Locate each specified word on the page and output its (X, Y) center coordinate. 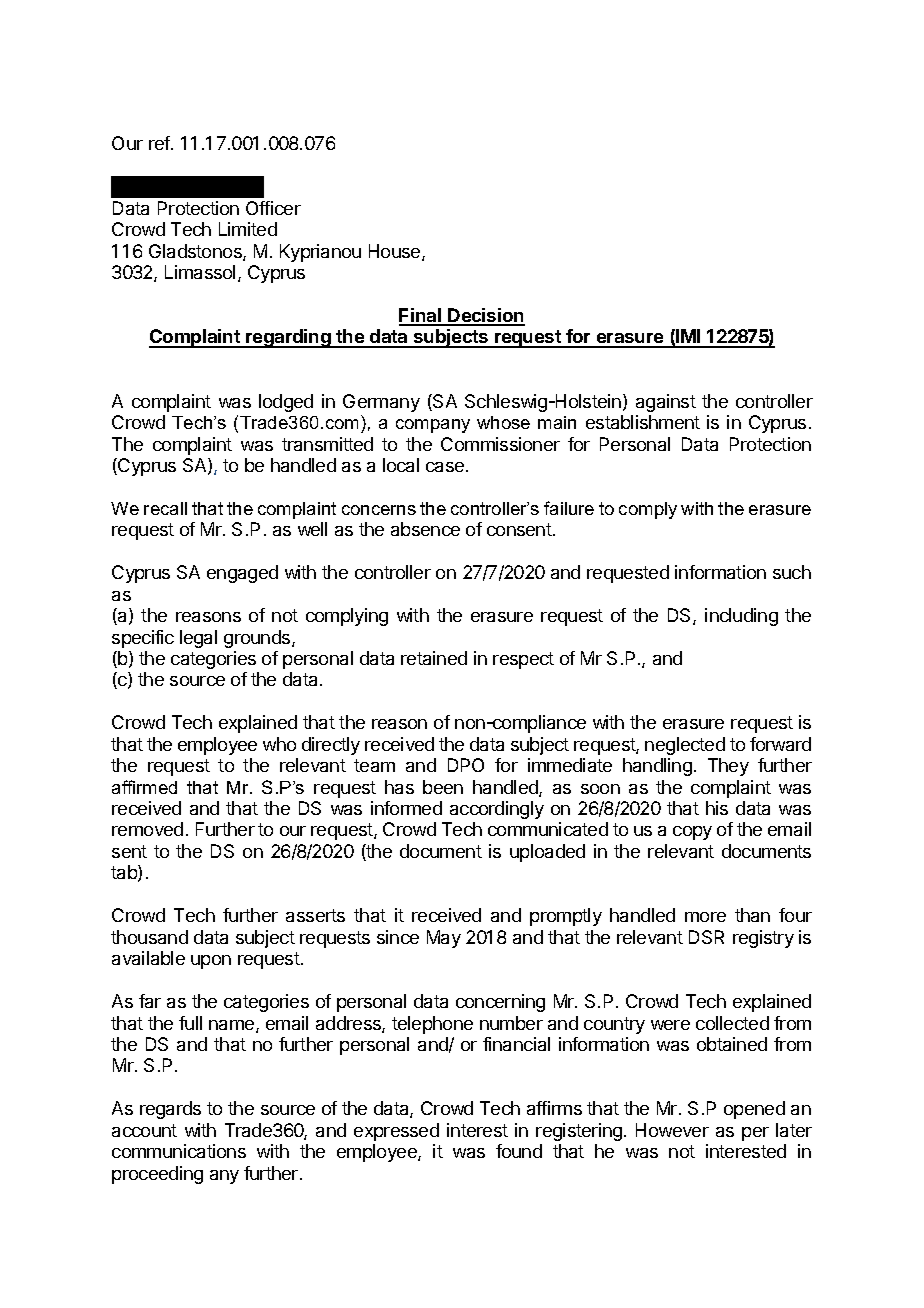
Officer (273, 208)
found (519, 1151)
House (396, 252)
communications (179, 1151)
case (446, 467)
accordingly (497, 810)
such (792, 572)
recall (165, 508)
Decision (486, 316)
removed (147, 829)
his (717, 808)
